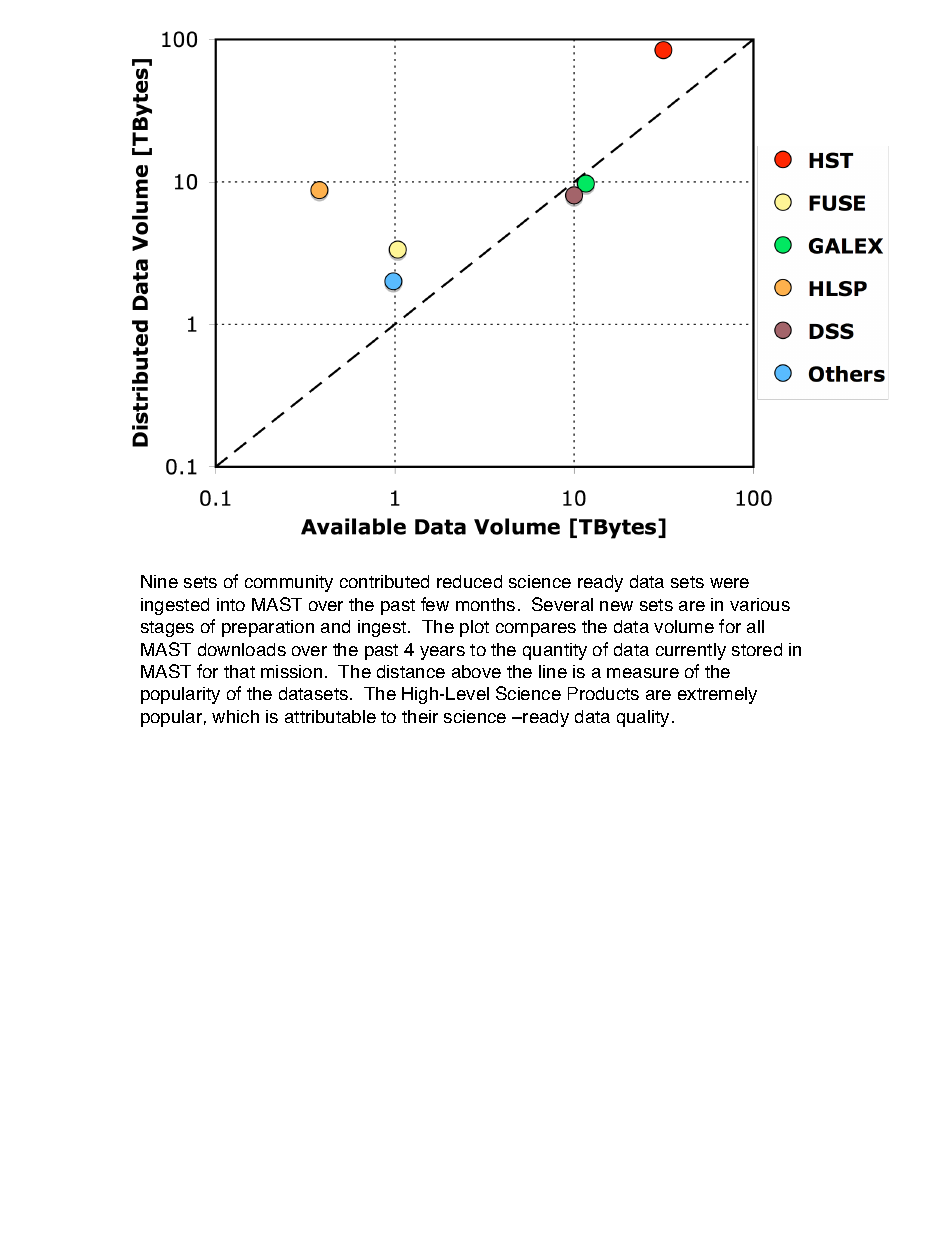 The height and width of the screenshot is (1233, 952). Describe the element at coordinates (643, 673) in the screenshot. I see `measure` at that location.
